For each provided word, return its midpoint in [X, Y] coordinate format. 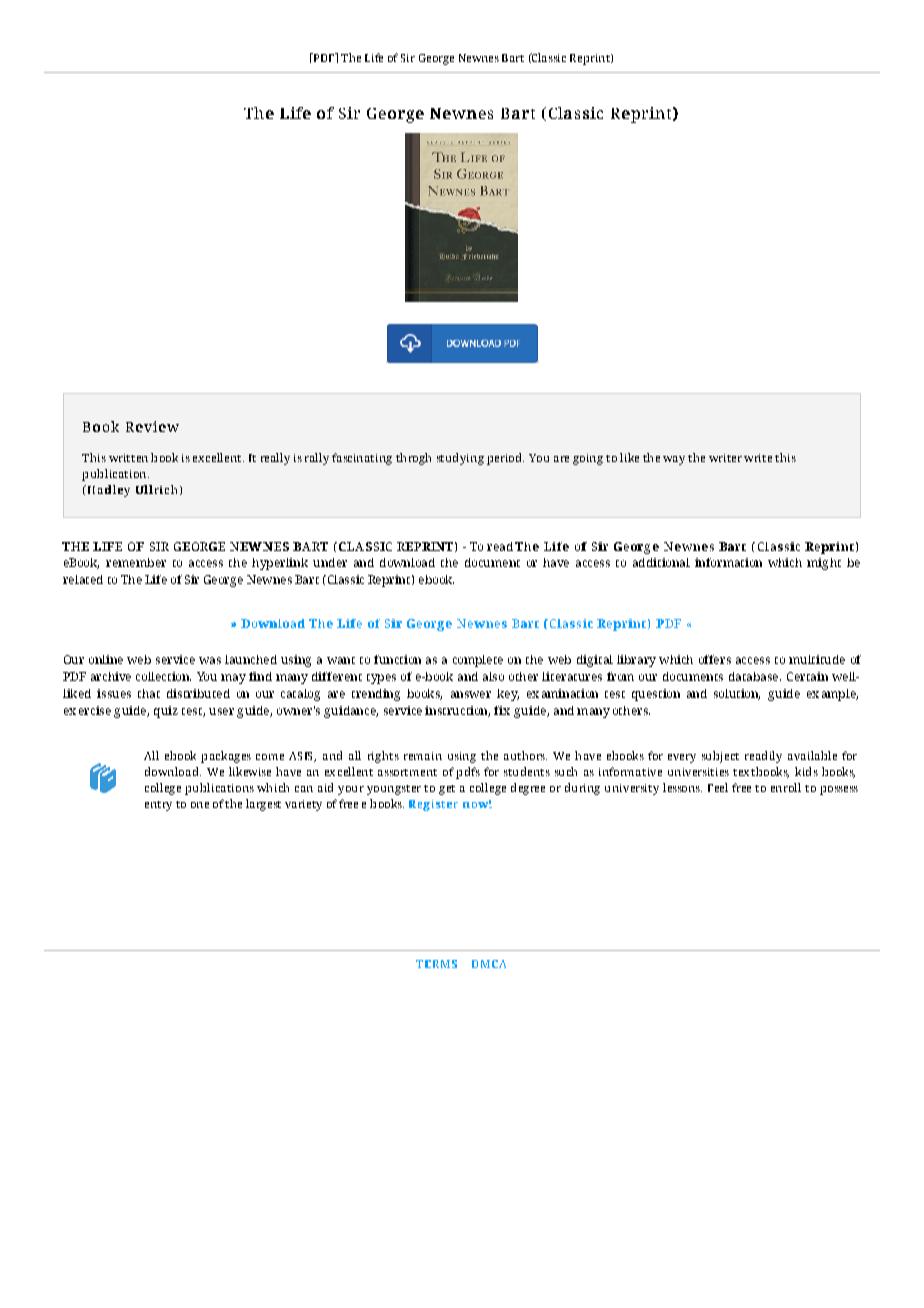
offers [715, 659]
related [83, 579]
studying [460, 459]
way [674, 460]
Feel [718, 787]
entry [158, 806]
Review [152, 426]
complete [478, 661]
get [447, 790]
